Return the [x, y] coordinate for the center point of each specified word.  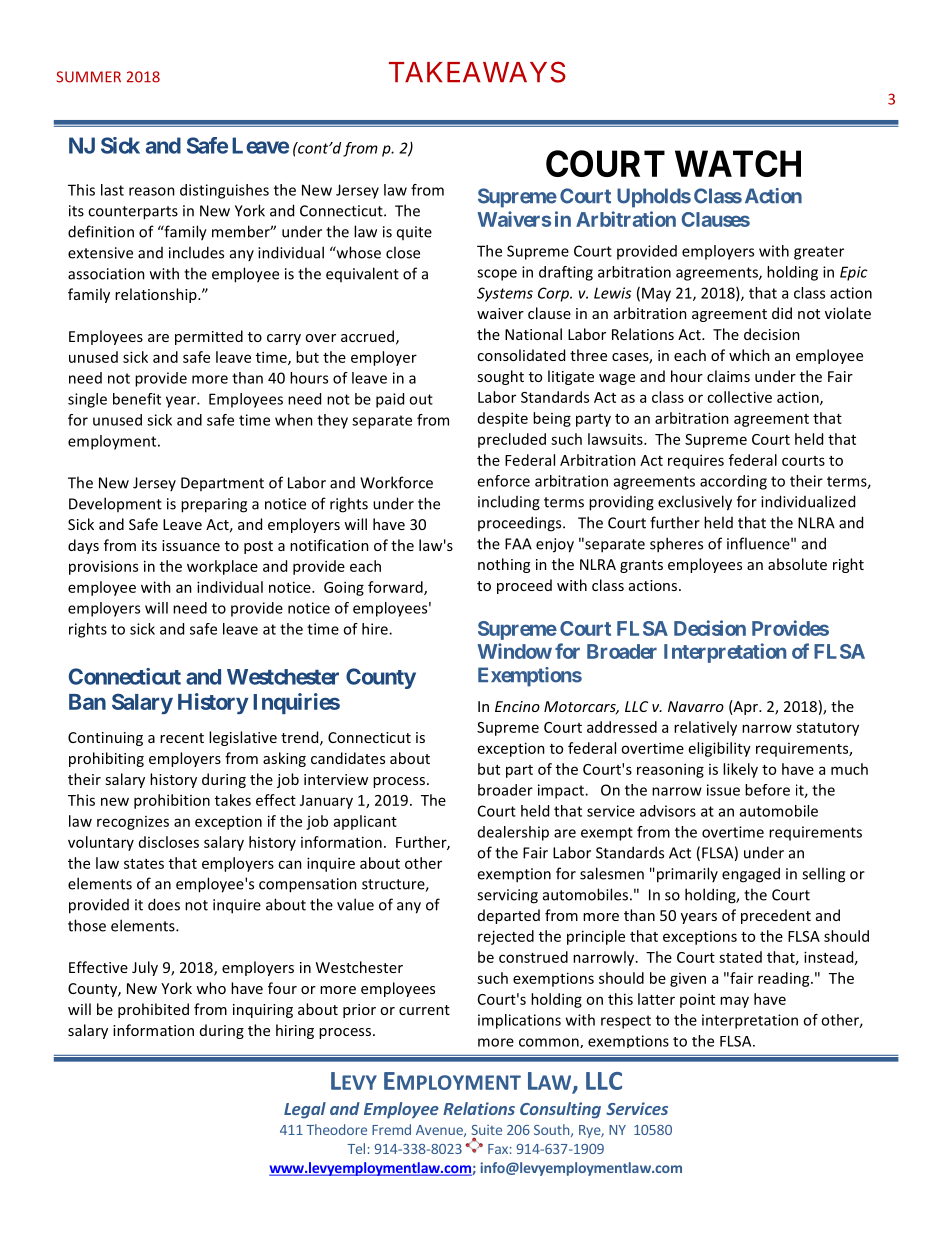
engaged [751, 875]
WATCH [738, 163]
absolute [797, 564]
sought [500, 377]
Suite [486, 1131]
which [749, 355]
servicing [507, 896]
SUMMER [88, 77]
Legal [305, 1110]
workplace [222, 567]
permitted [209, 337]
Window [514, 651]
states [144, 864]
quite [414, 233]
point [697, 1000]
